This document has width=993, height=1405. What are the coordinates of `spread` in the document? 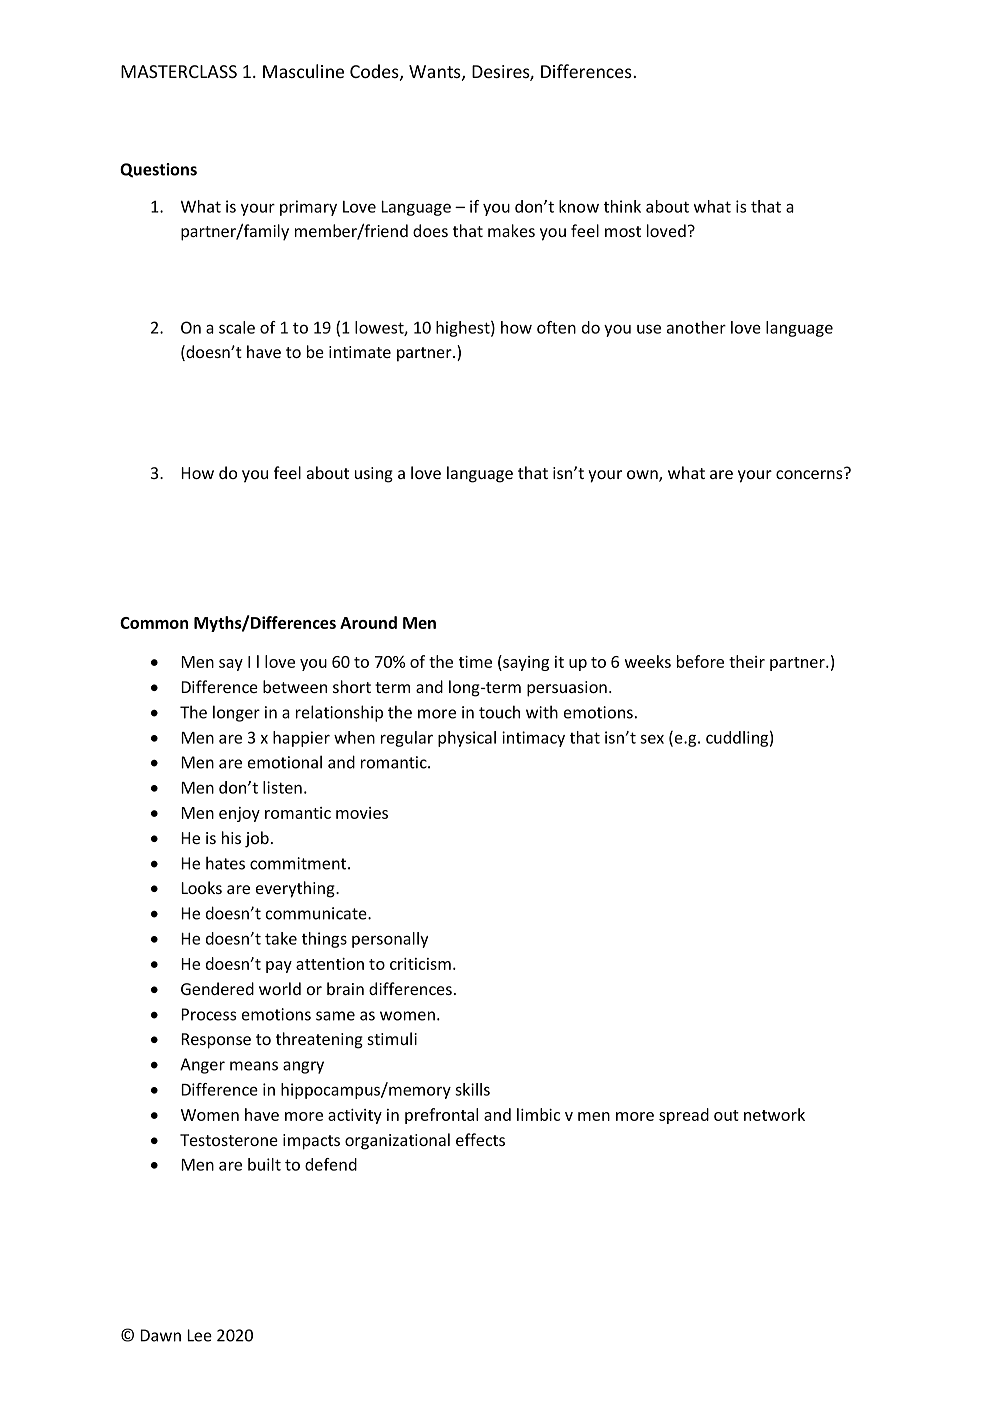 It's located at (684, 1116).
